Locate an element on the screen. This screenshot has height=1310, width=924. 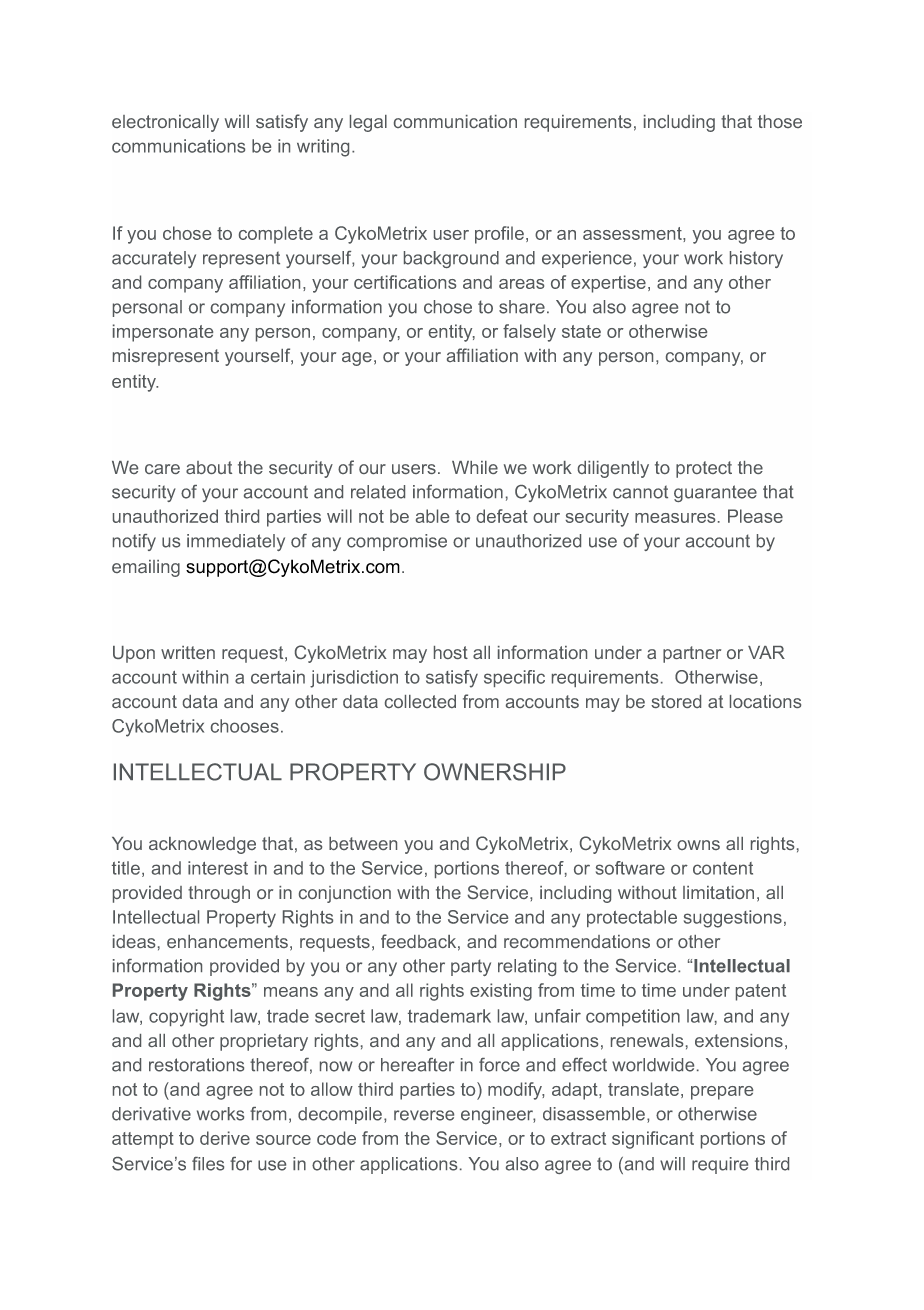
through is located at coordinates (219, 894).
